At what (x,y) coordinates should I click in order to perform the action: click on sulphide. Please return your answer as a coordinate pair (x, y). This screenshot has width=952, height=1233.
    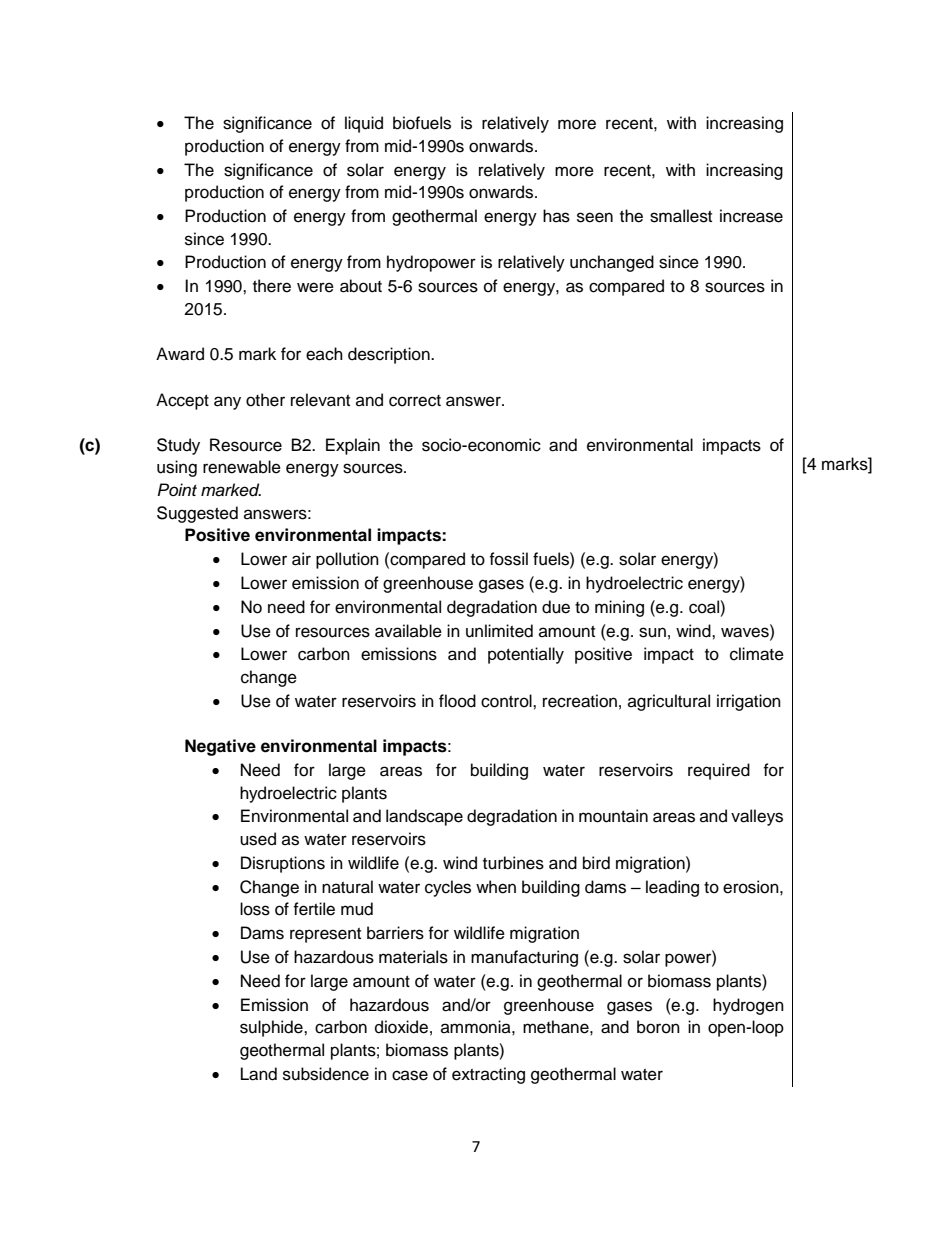
    Looking at the image, I should click on (272, 1028).
